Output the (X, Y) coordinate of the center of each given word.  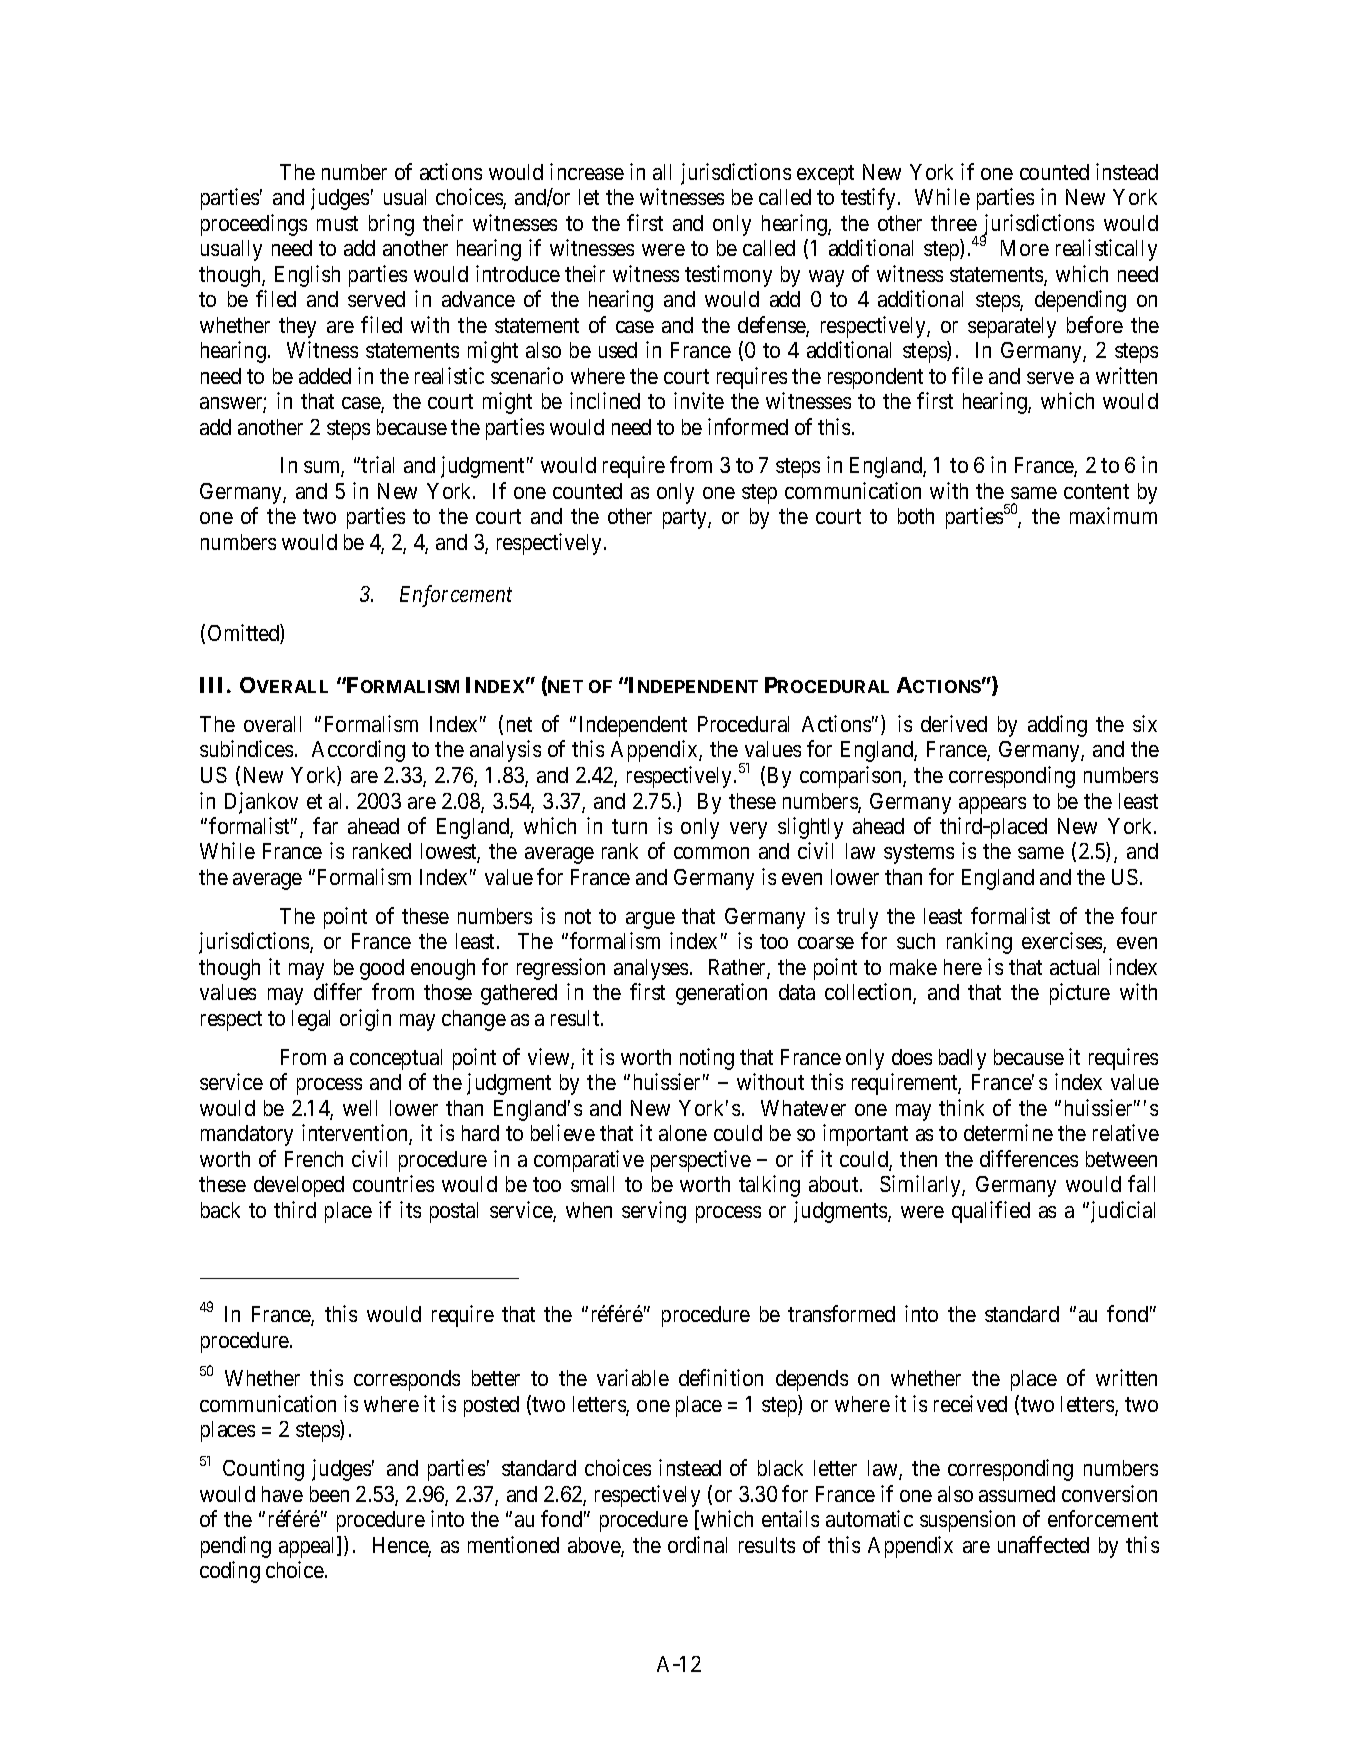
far (325, 825)
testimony (728, 276)
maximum (1113, 515)
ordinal (697, 1544)
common (711, 853)
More (1025, 248)
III (214, 685)
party (686, 519)
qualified (991, 1212)
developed (299, 1186)
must (337, 223)
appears (992, 805)
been (329, 1494)
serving (654, 1212)
